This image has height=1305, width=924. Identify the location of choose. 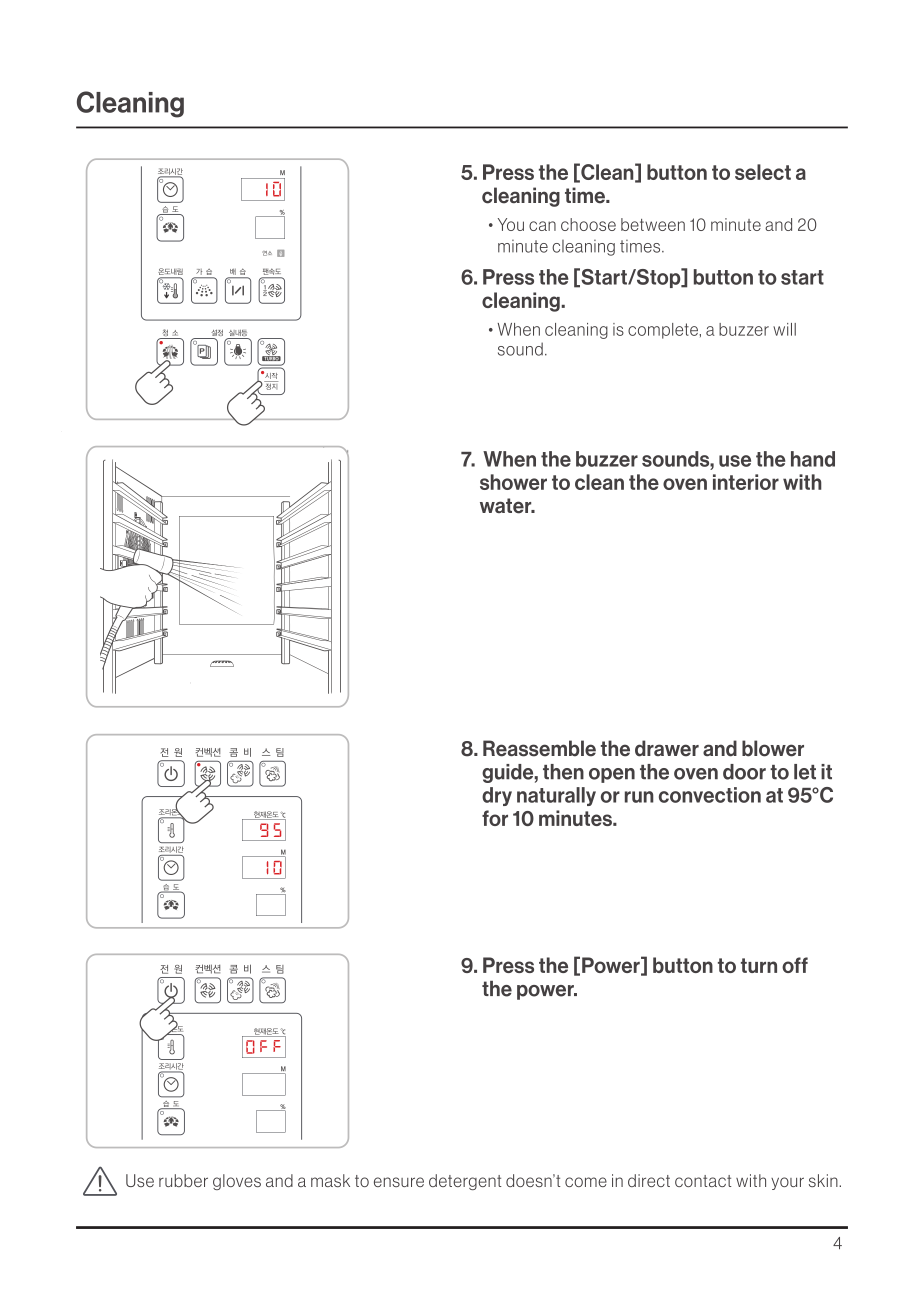
(588, 224).
